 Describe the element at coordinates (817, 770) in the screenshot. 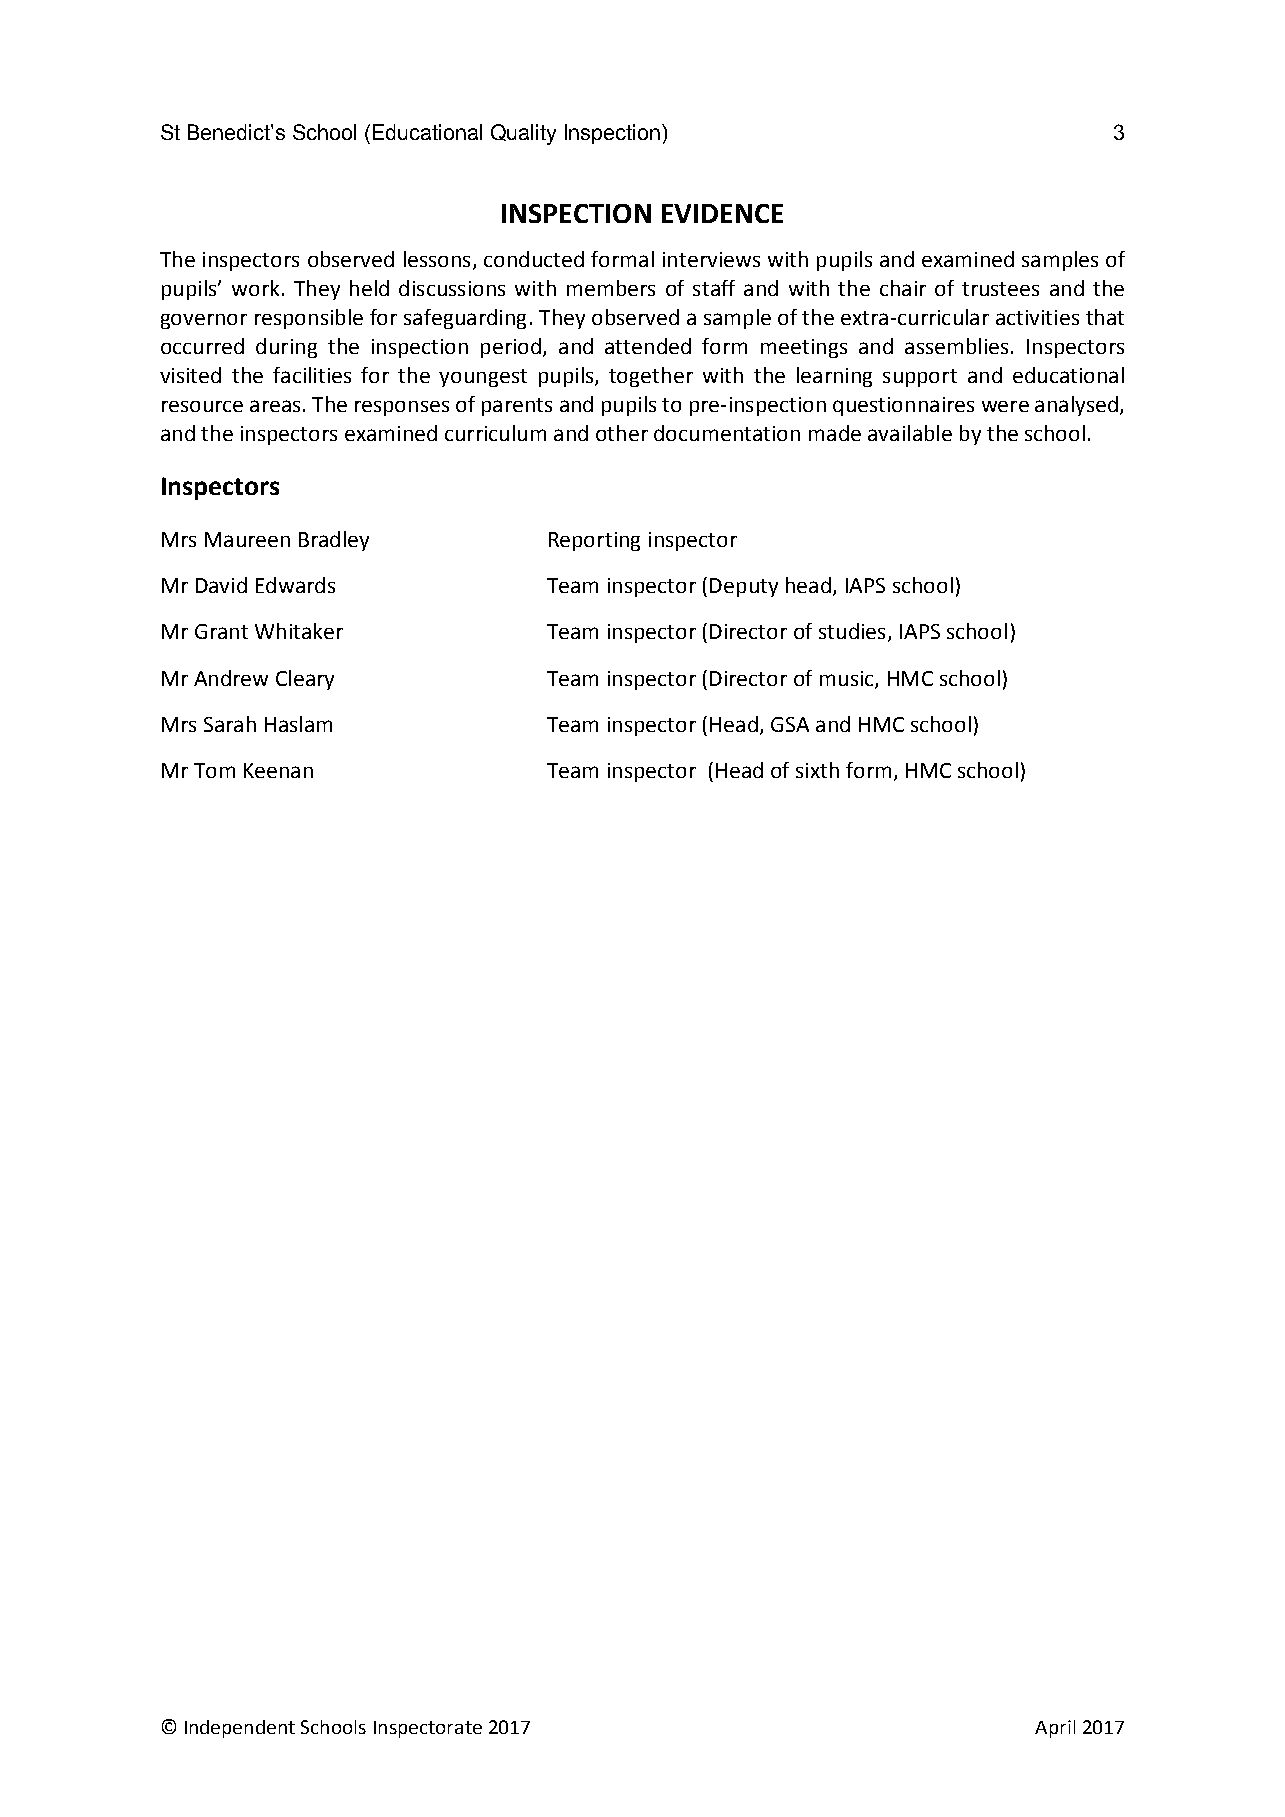

I see `sixth` at that location.
